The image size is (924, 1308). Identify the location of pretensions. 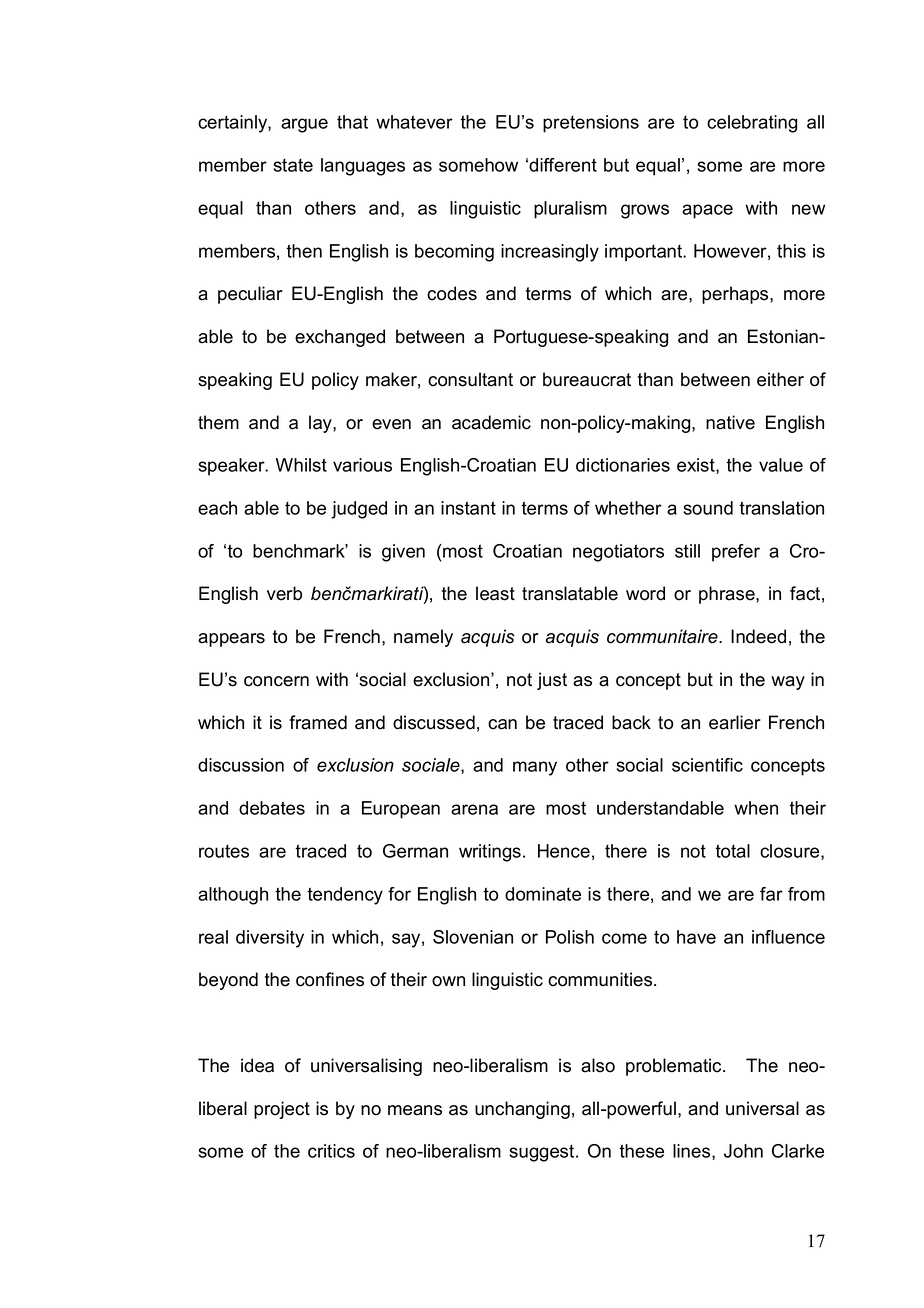
(591, 124).
